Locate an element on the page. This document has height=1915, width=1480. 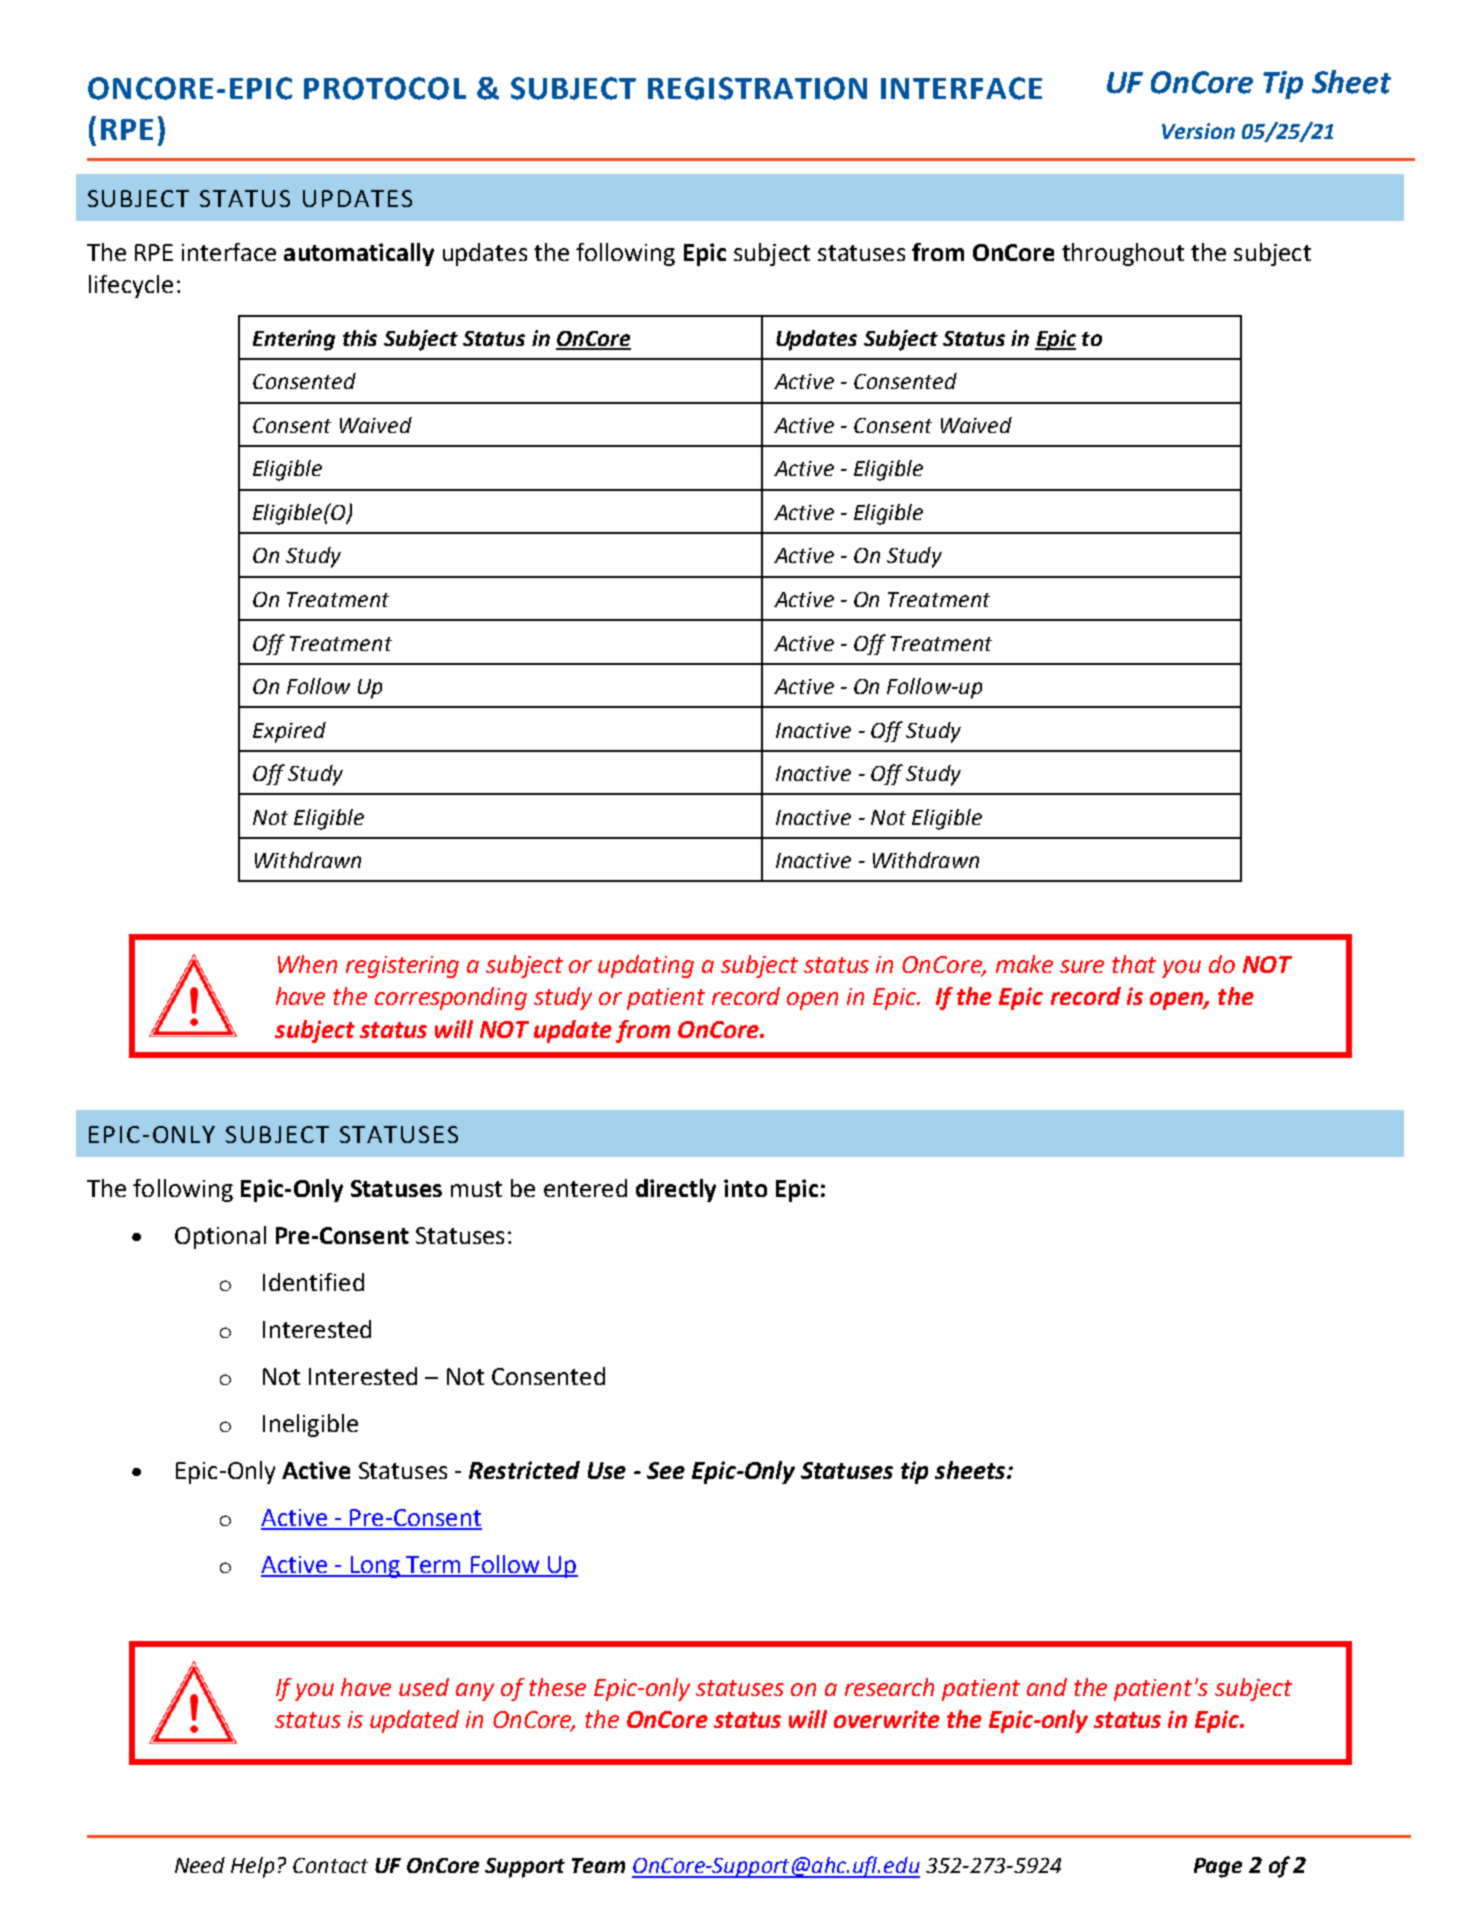
this is located at coordinates (360, 338).
